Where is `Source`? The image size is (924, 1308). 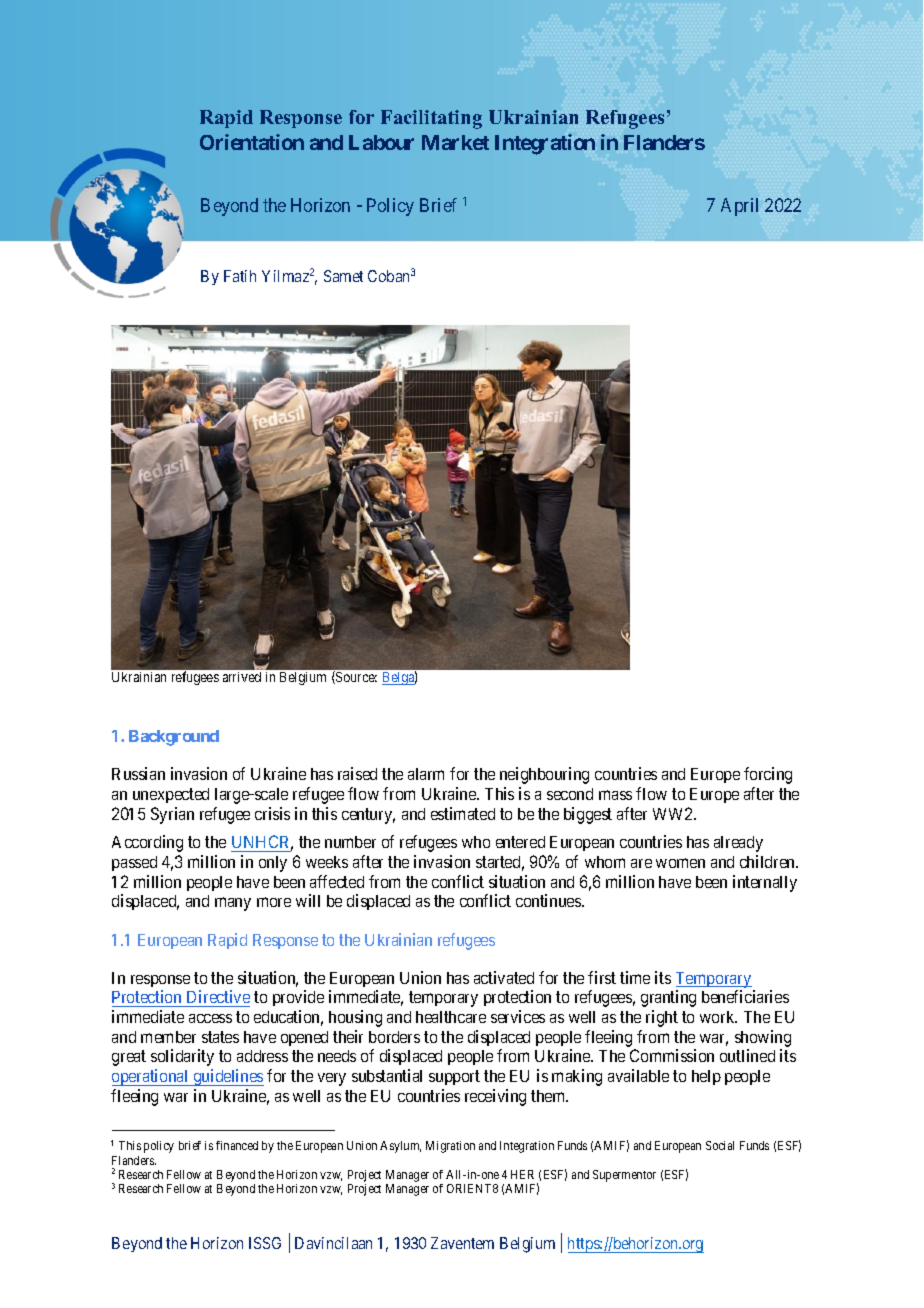 Source is located at coordinates (355, 677).
